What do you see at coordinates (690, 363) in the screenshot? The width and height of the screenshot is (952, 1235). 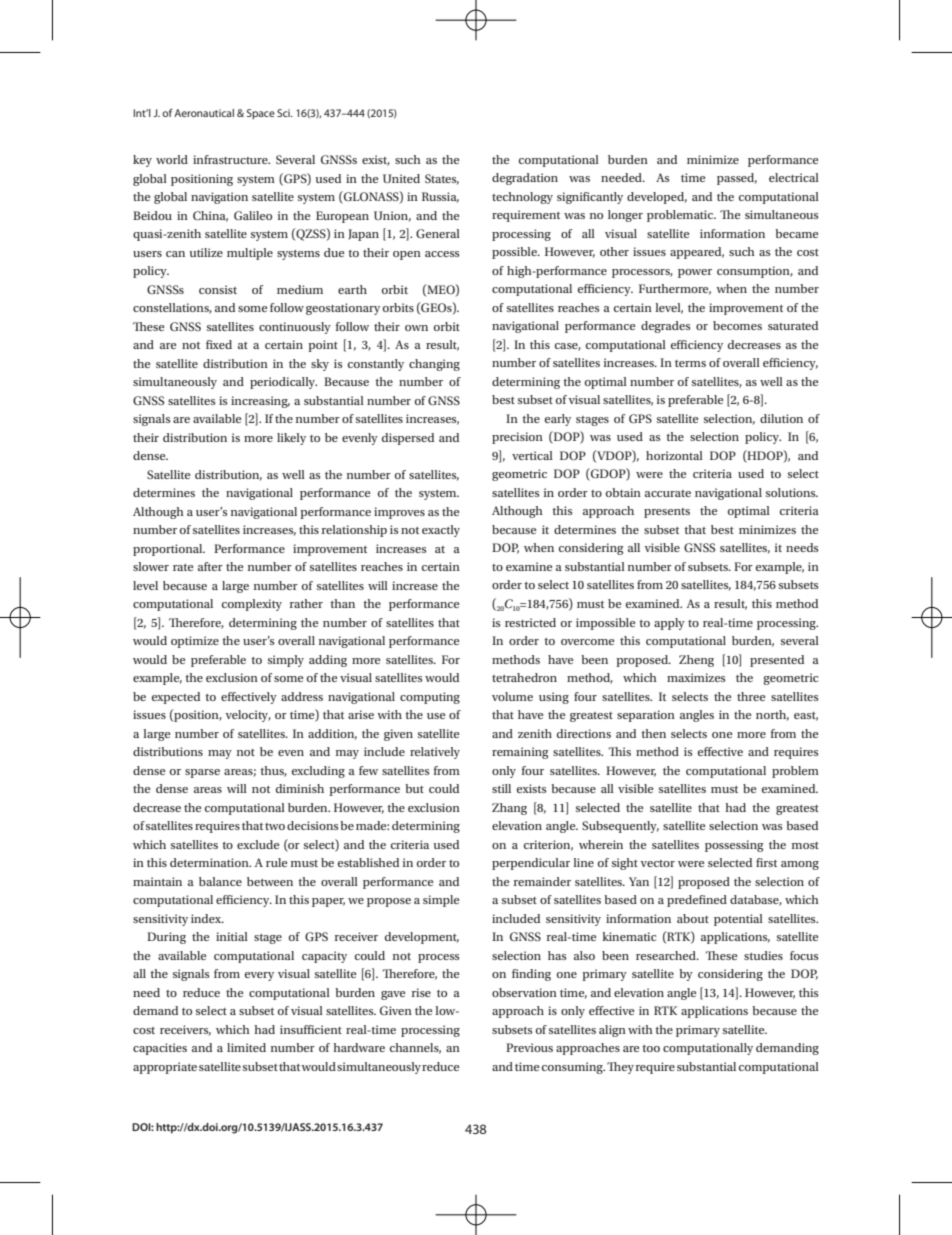 I see `terms` at bounding box center [690, 363].
